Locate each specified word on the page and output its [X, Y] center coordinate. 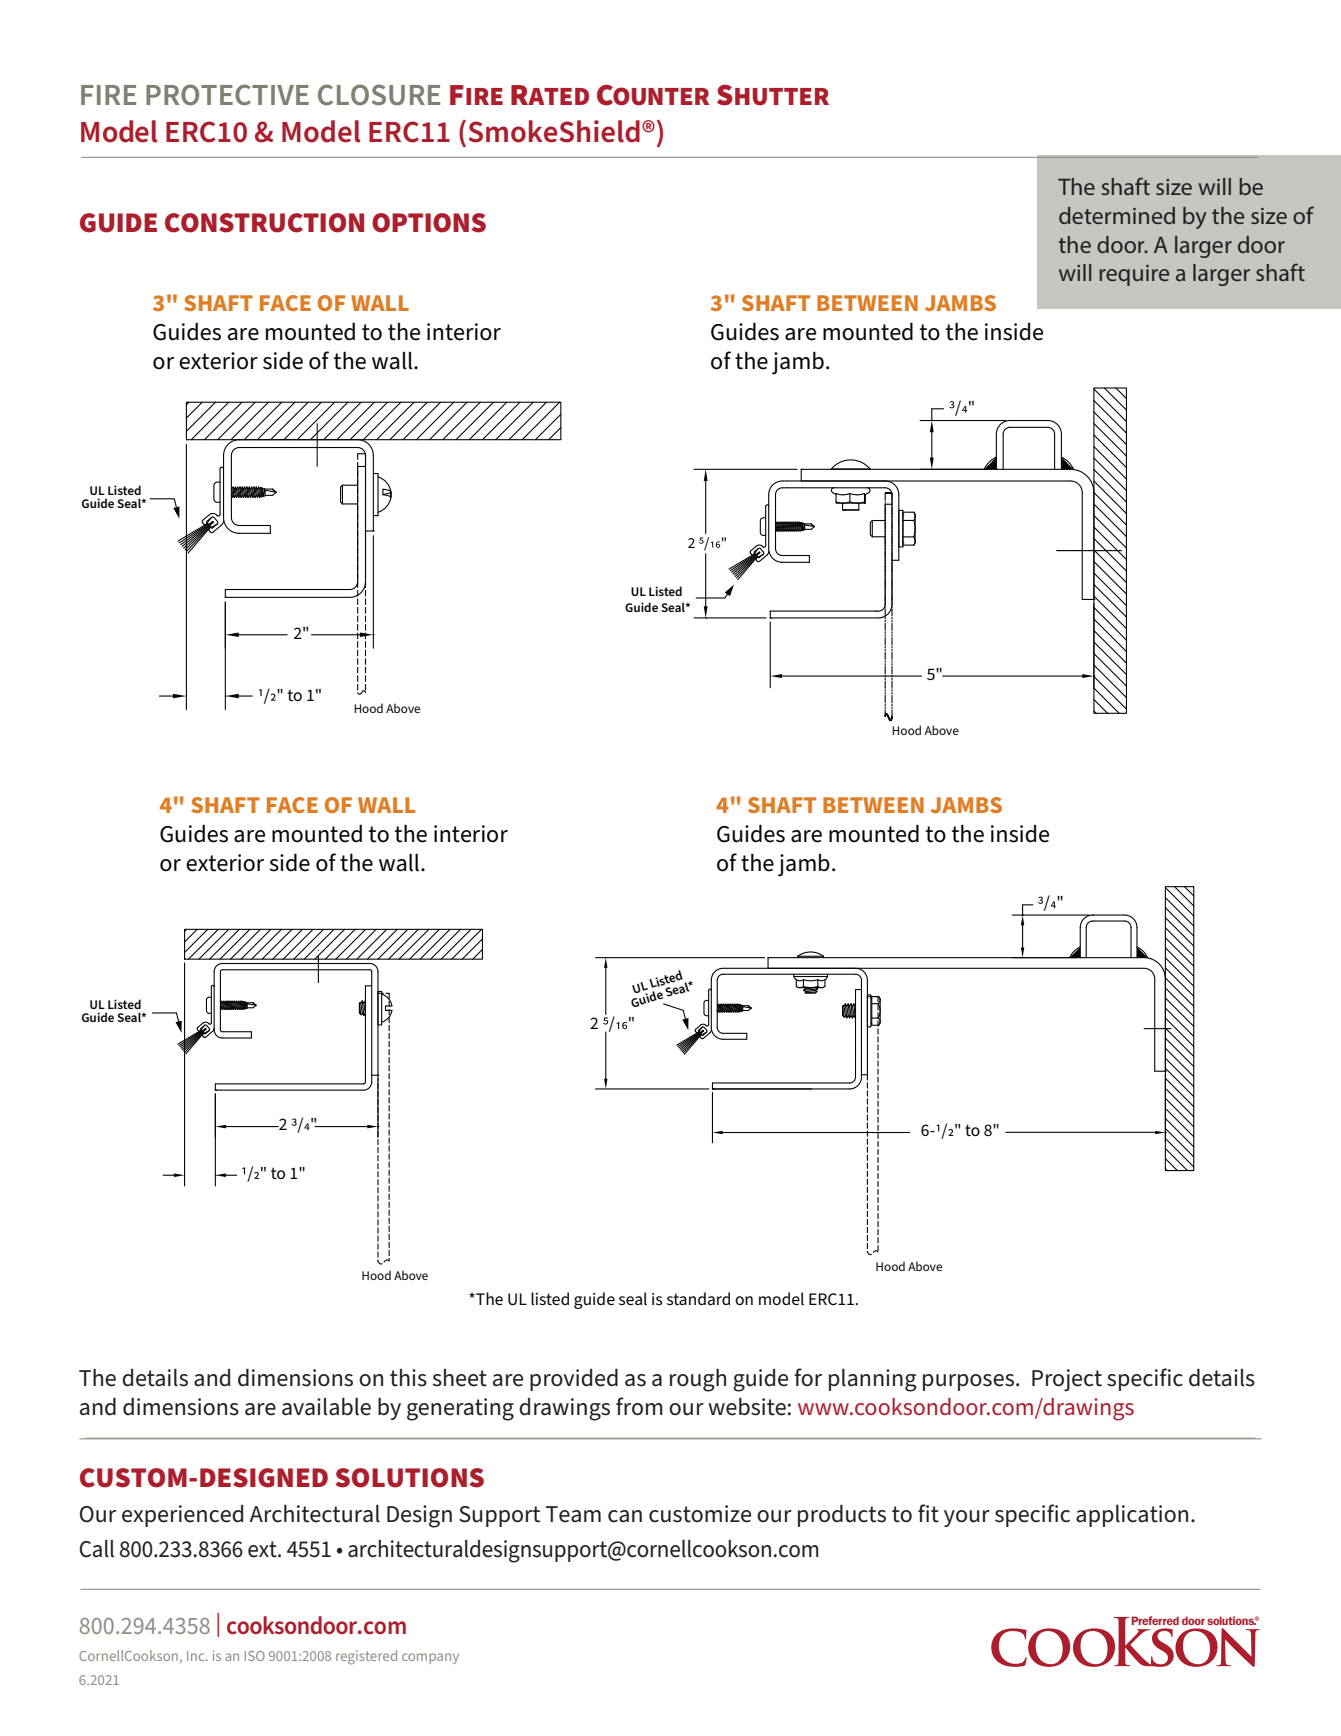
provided [574, 1380]
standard [698, 1298]
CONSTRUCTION [264, 223]
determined [1117, 215]
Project [1067, 1380]
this [408, 1378]
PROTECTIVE [227, 95]
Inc [197, 1656]
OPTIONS [429, 223]
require [1134, 275]
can [625, 1516]
